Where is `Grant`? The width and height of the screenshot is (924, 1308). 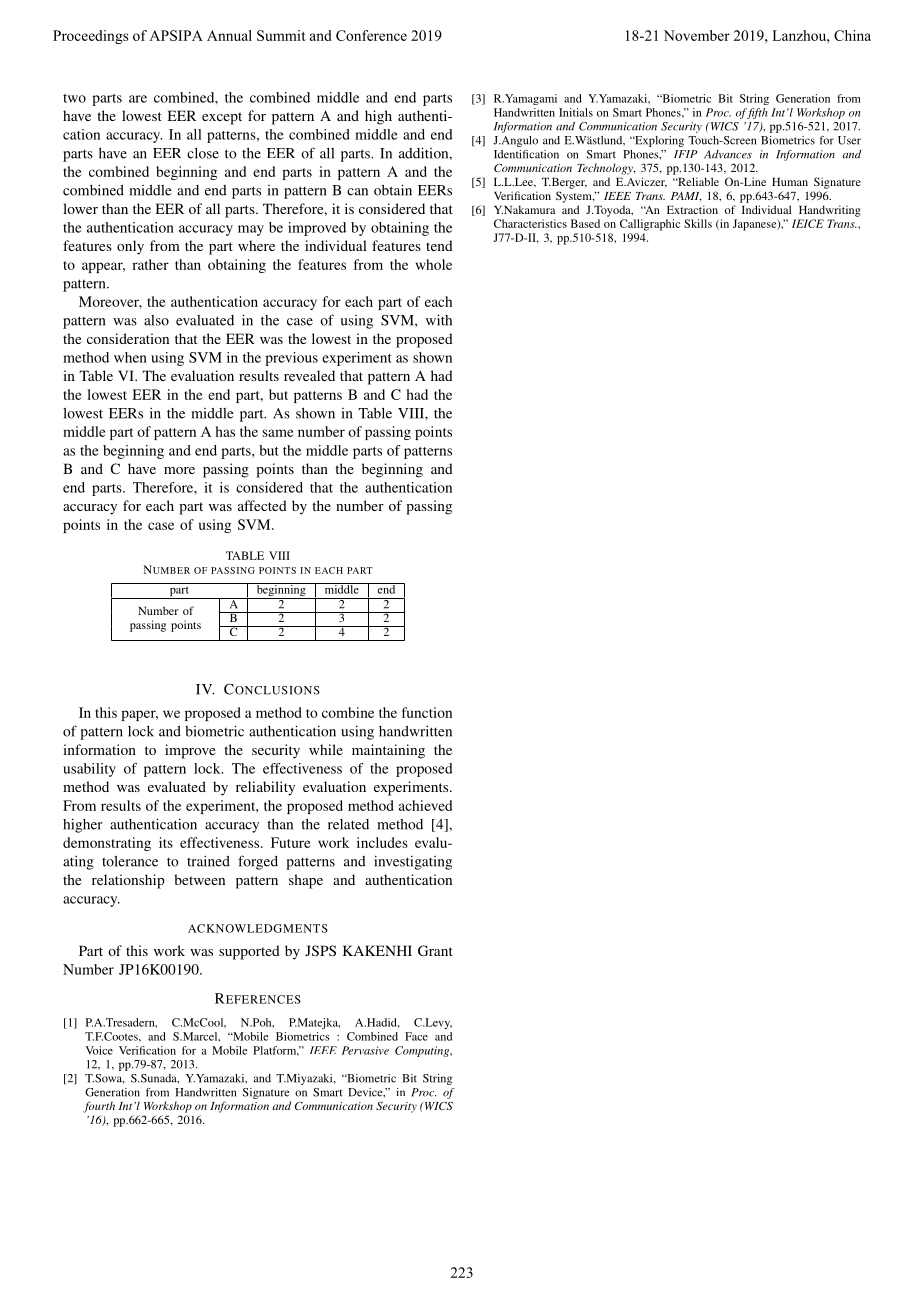
Grant is located at coordinates (435, 950).
